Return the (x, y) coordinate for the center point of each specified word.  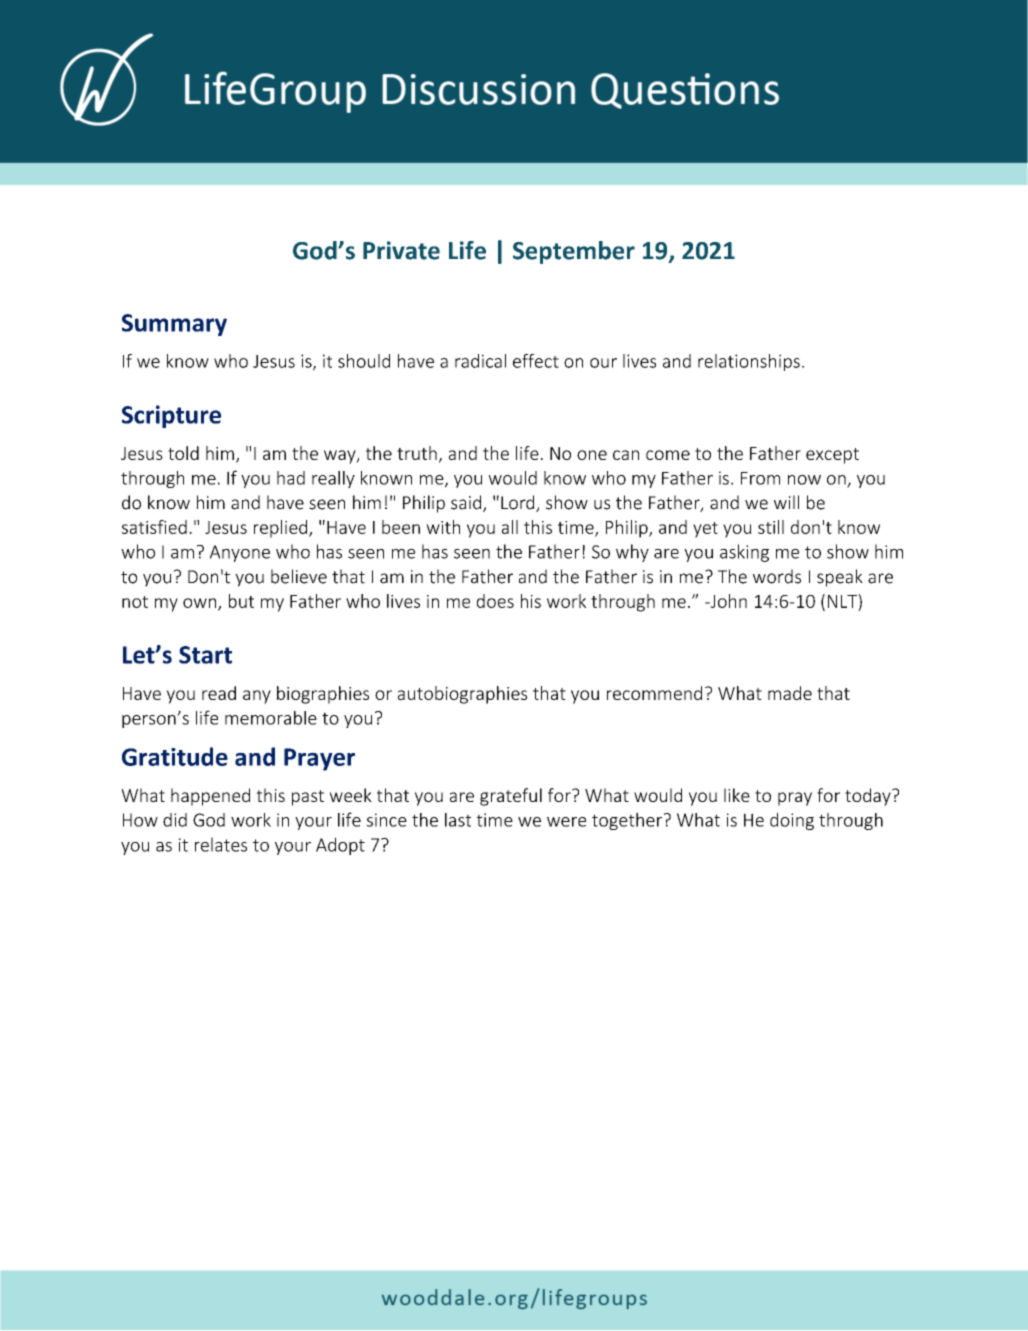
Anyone (240, 553)
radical (480, 361)
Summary (174, 325)
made (790, 693)
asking (744, 553)
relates (221, 844)
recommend (654, 693)
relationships (749, 362)
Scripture (171, 416)
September (574, 252)
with (443, 527)
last (458, 820)
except (832, 456)
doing (792, 821)
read (219, 693)
